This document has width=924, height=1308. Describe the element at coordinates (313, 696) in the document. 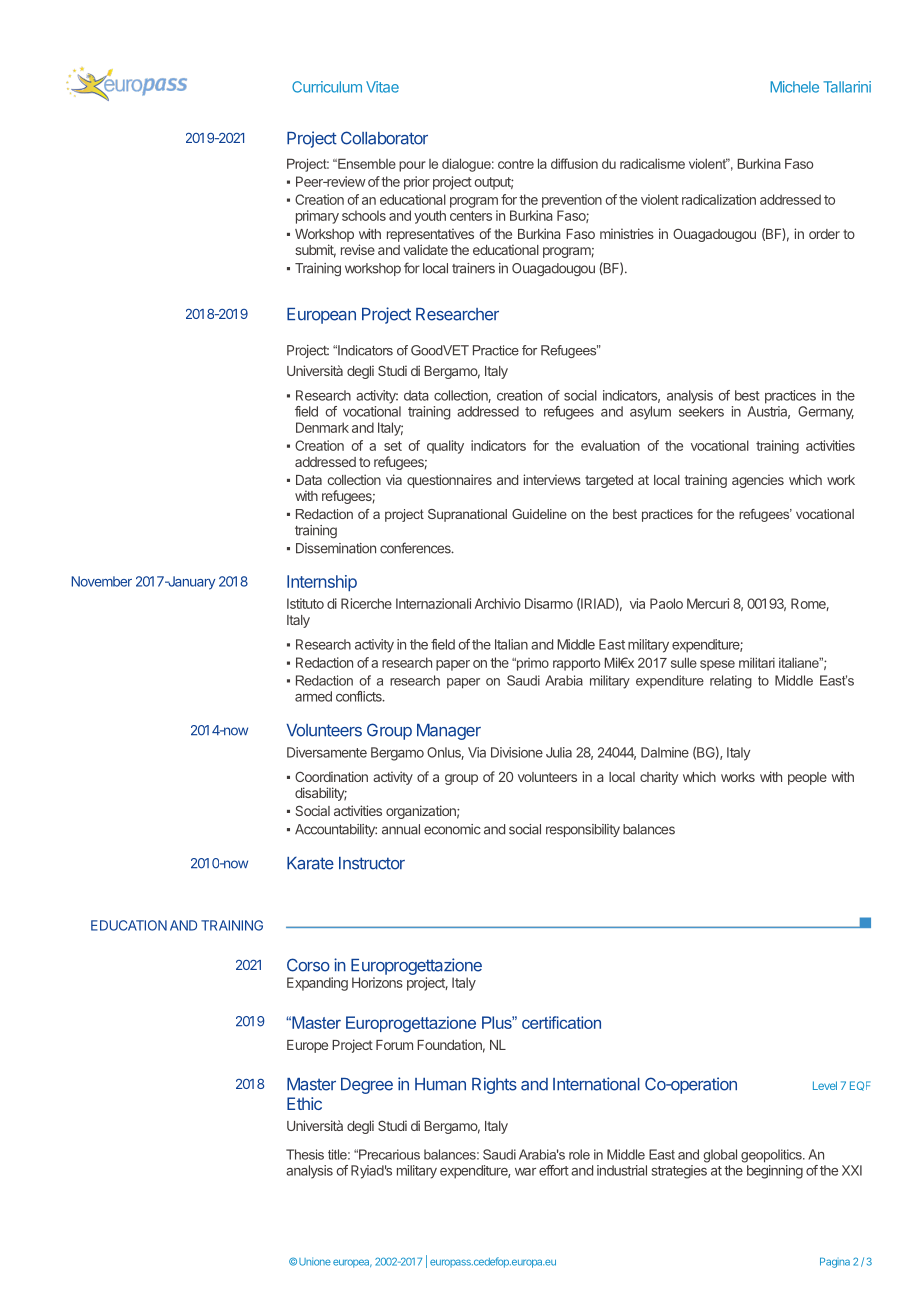

I see `armed` at that location.
